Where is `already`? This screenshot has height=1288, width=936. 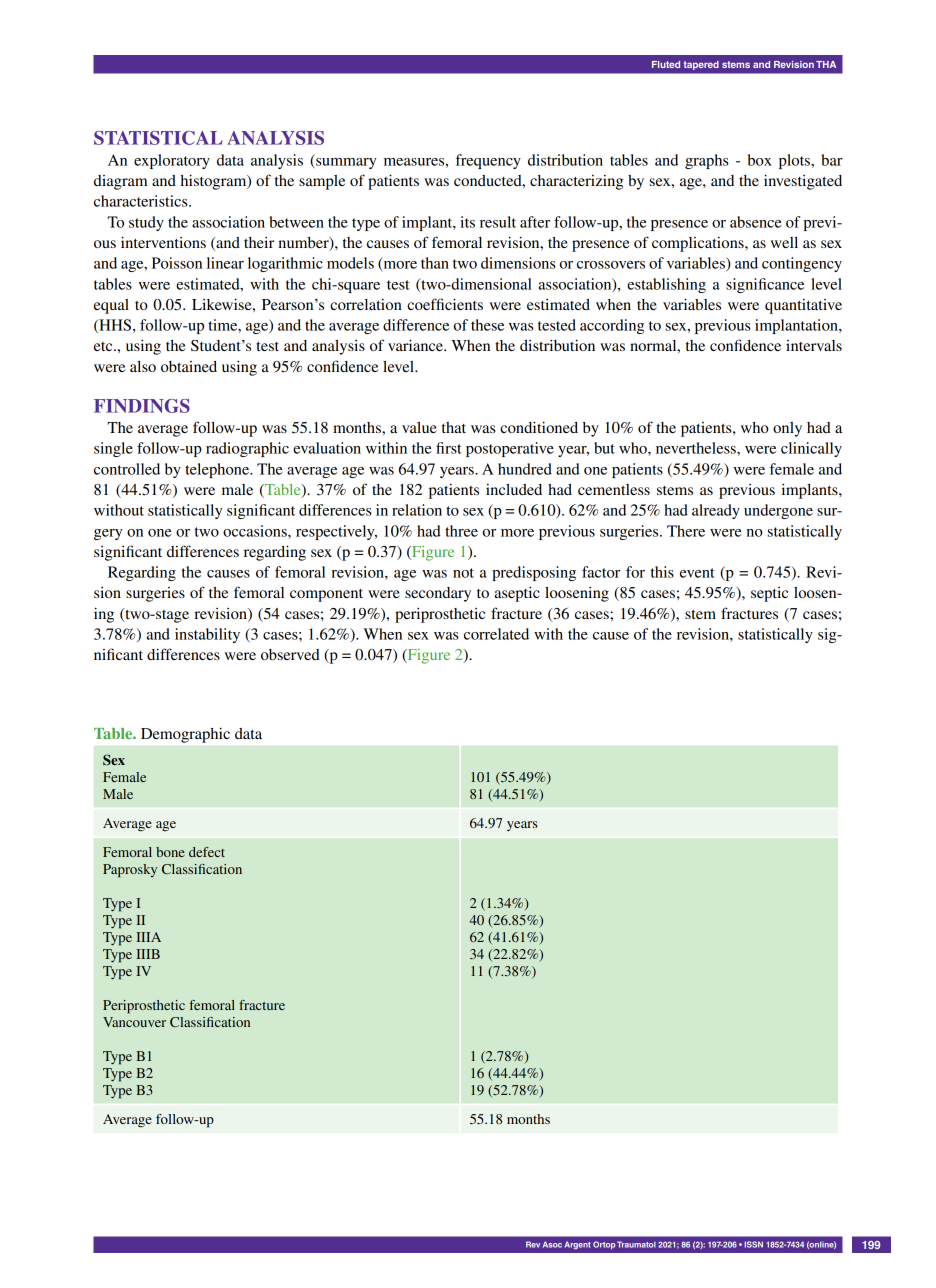 already is located at coordinates (716, 511).
